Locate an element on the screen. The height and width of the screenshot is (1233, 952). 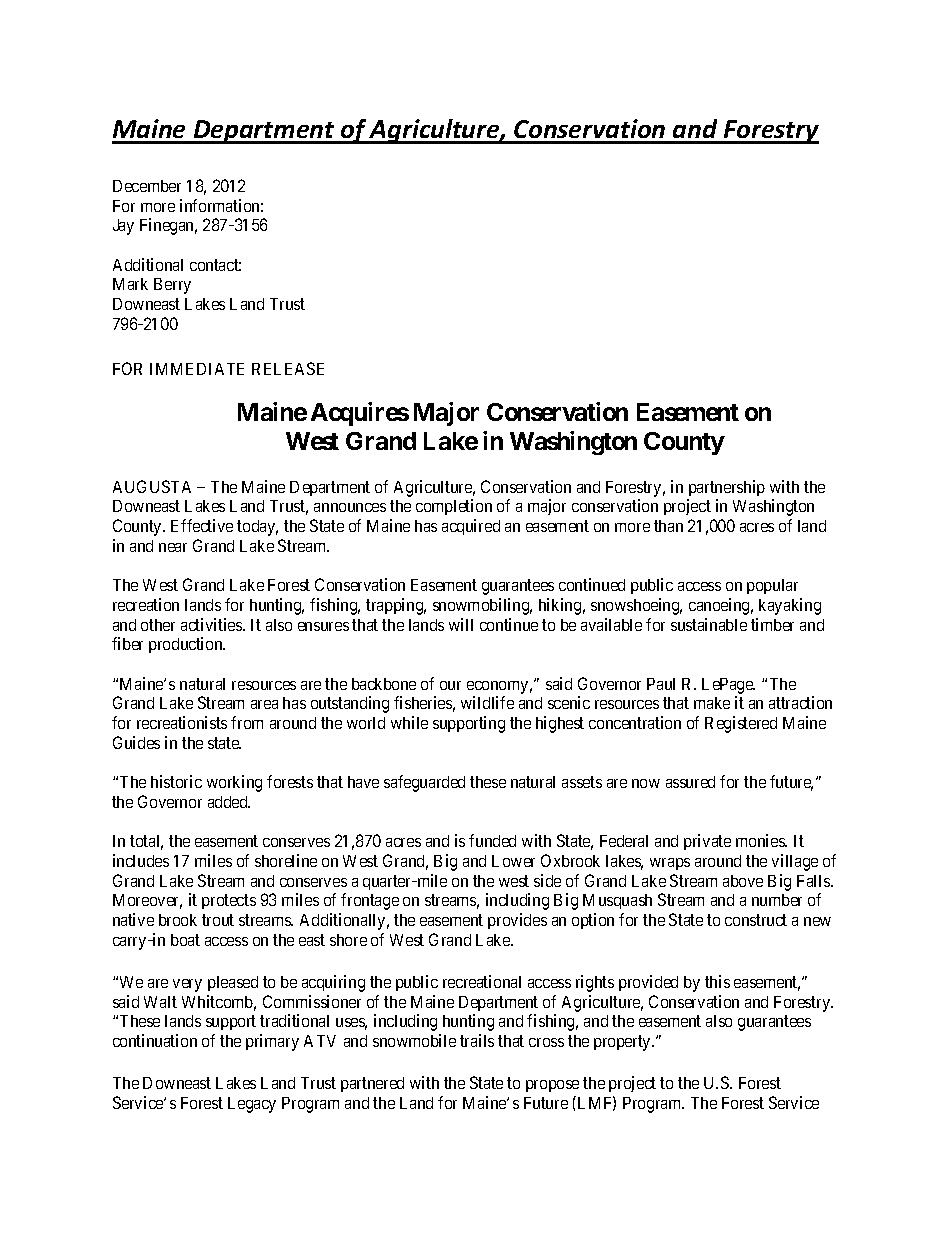
RELEASE is located at coordinates (288, 368).
